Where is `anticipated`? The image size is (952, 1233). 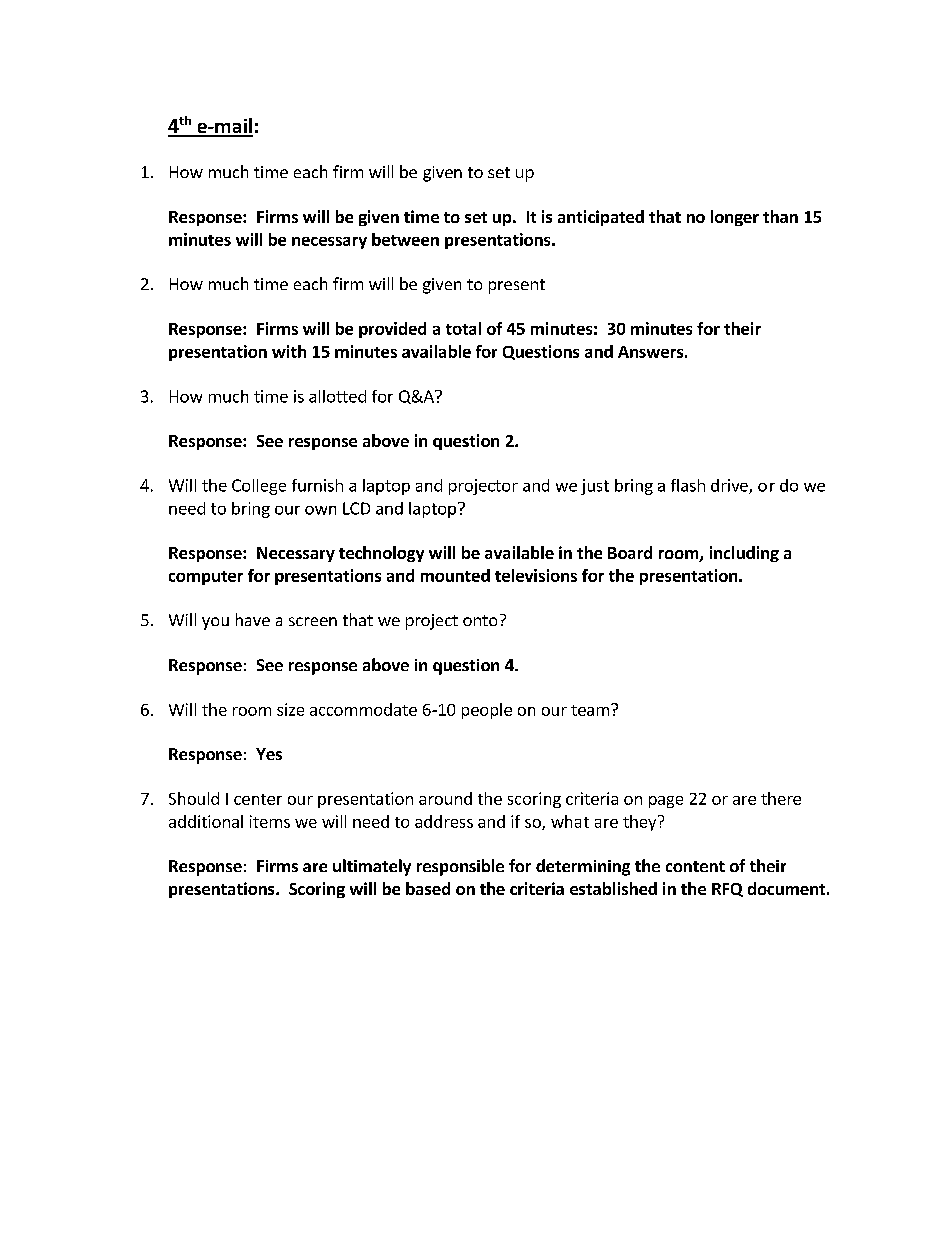
anticipated is located at coordinates (601, 218).
